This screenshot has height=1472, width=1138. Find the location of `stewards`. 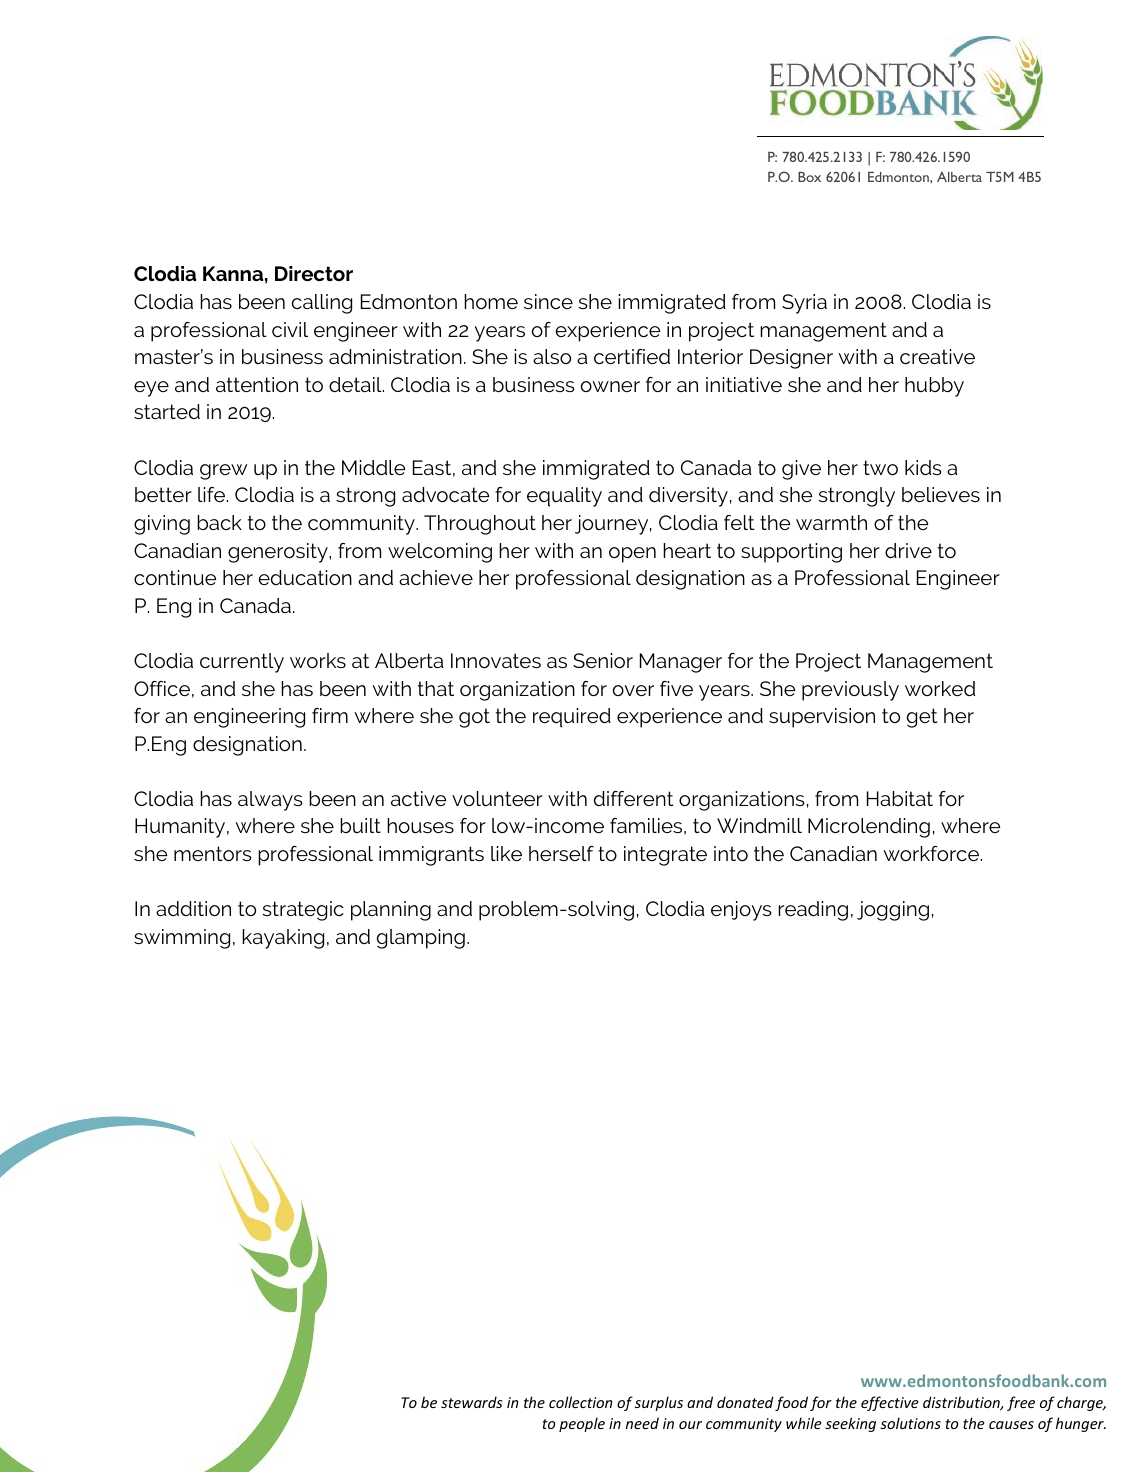

stewards is located at coordinates (471, 1402).
